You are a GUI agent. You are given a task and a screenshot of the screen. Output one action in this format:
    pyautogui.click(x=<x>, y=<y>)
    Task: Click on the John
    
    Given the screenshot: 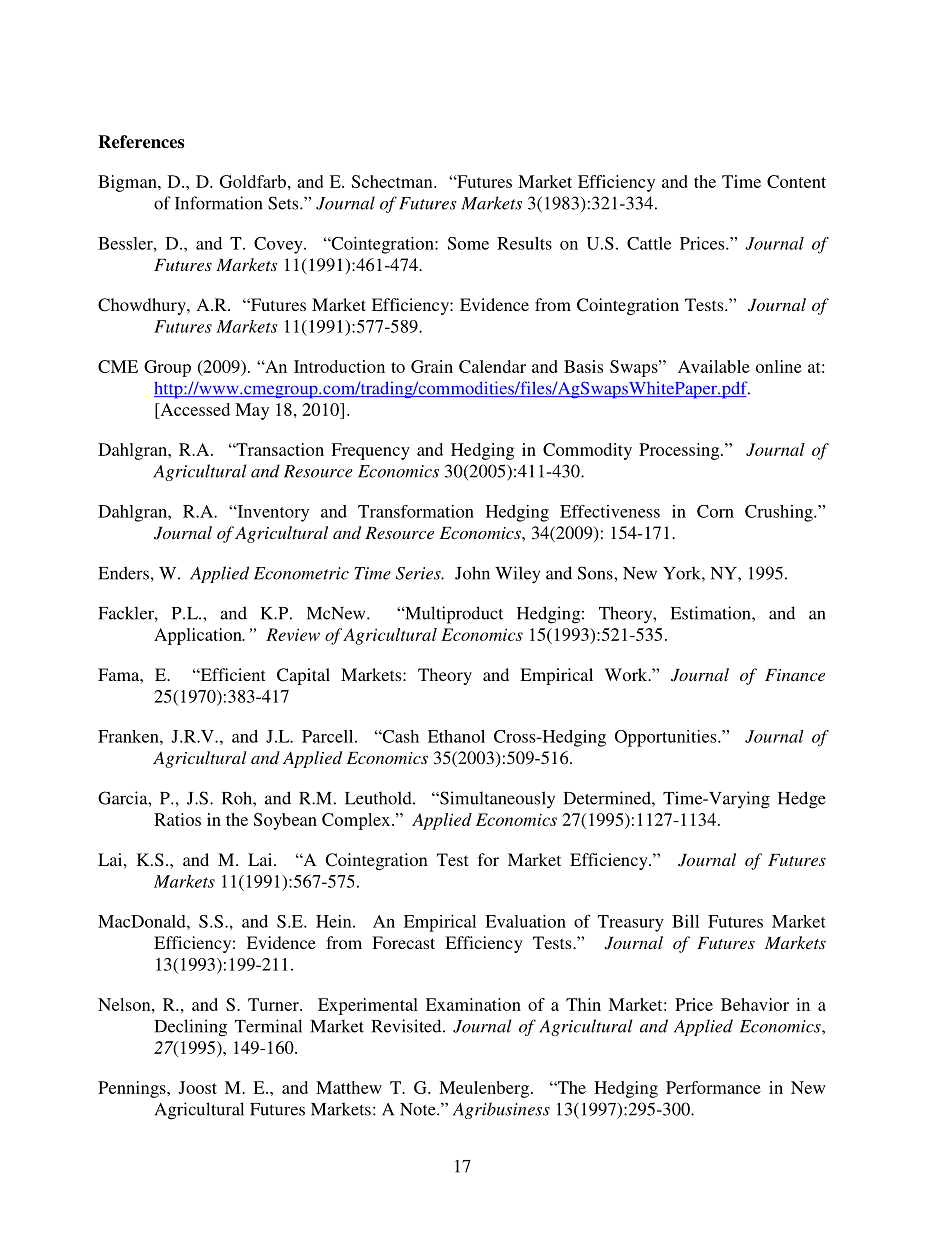 What is the action you would take?
    pyautogui.click(x=472, y=573)
